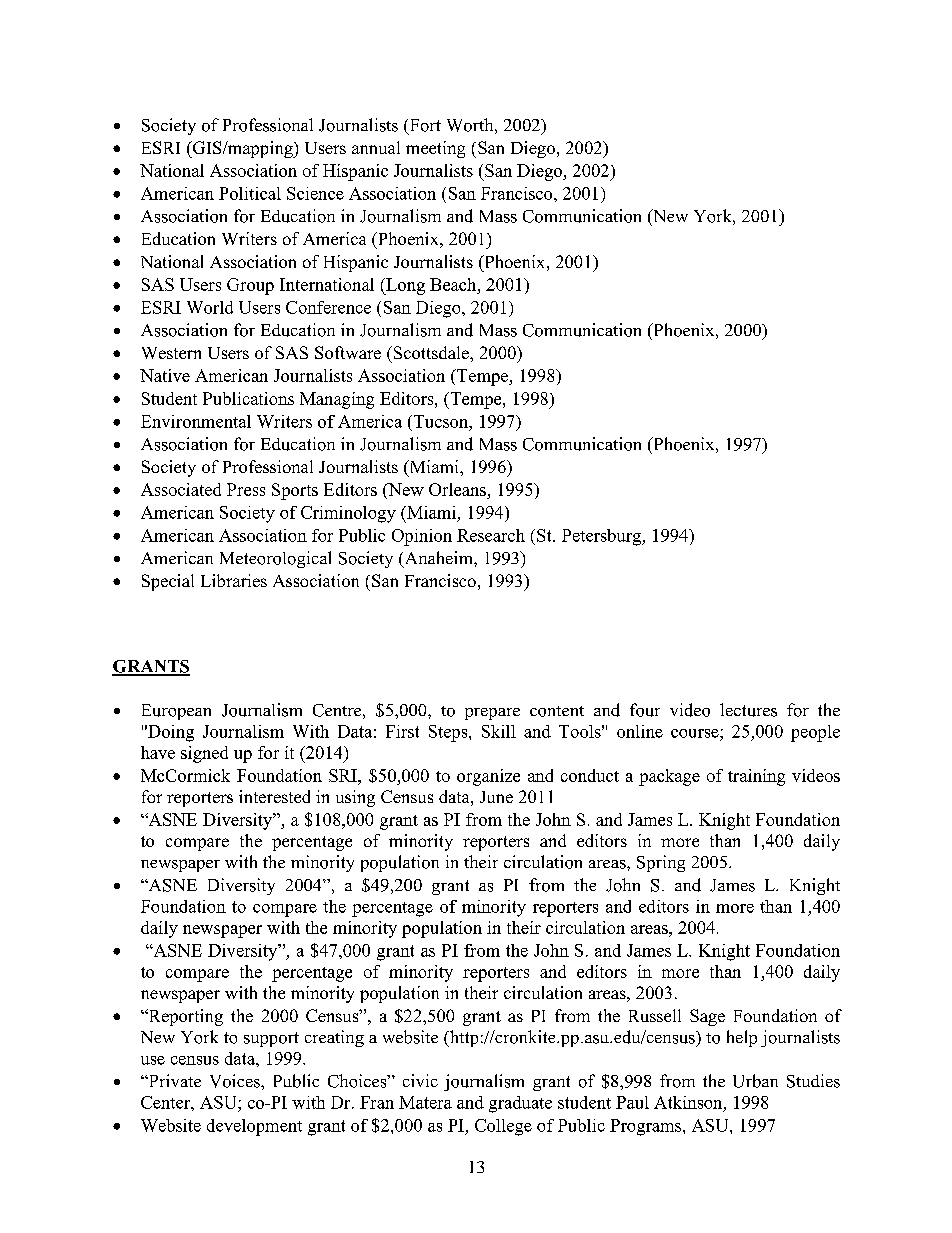  Describe the element at coordinates (234, 580) in the screenshot. I see `Libraries` at that location.
